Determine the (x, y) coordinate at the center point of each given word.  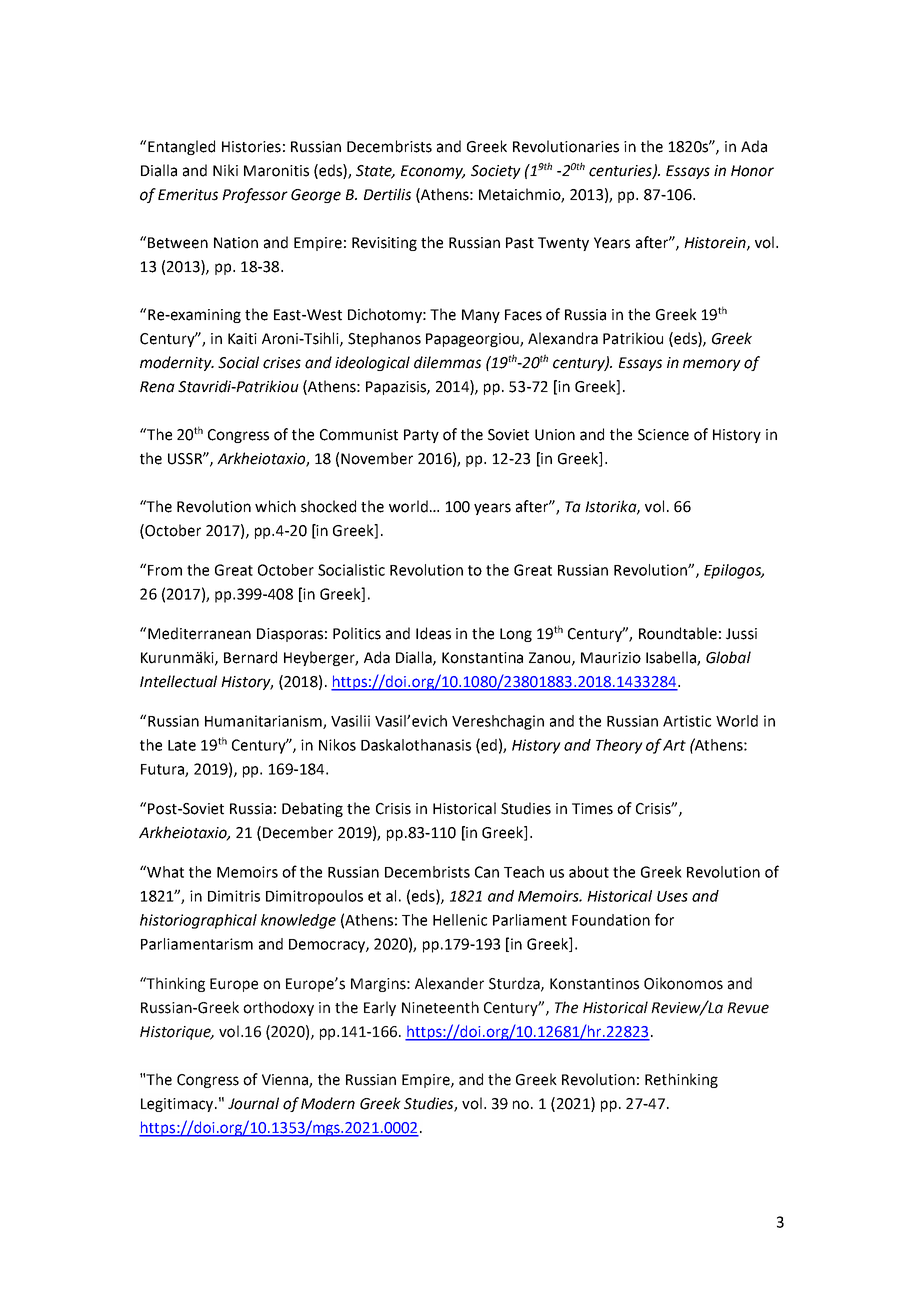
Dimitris (234, 896)
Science (663, 435)
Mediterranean (199, 633)
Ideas (433, 633)
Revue (748, 1008)
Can (487, 872)
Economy (433, 172)
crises (282, 363)
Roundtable (678, 633)
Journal (253, 1103)
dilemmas (447, 362)
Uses (672, 896)
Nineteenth (440, 1007)
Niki (225, 170)
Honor (752, 171)
